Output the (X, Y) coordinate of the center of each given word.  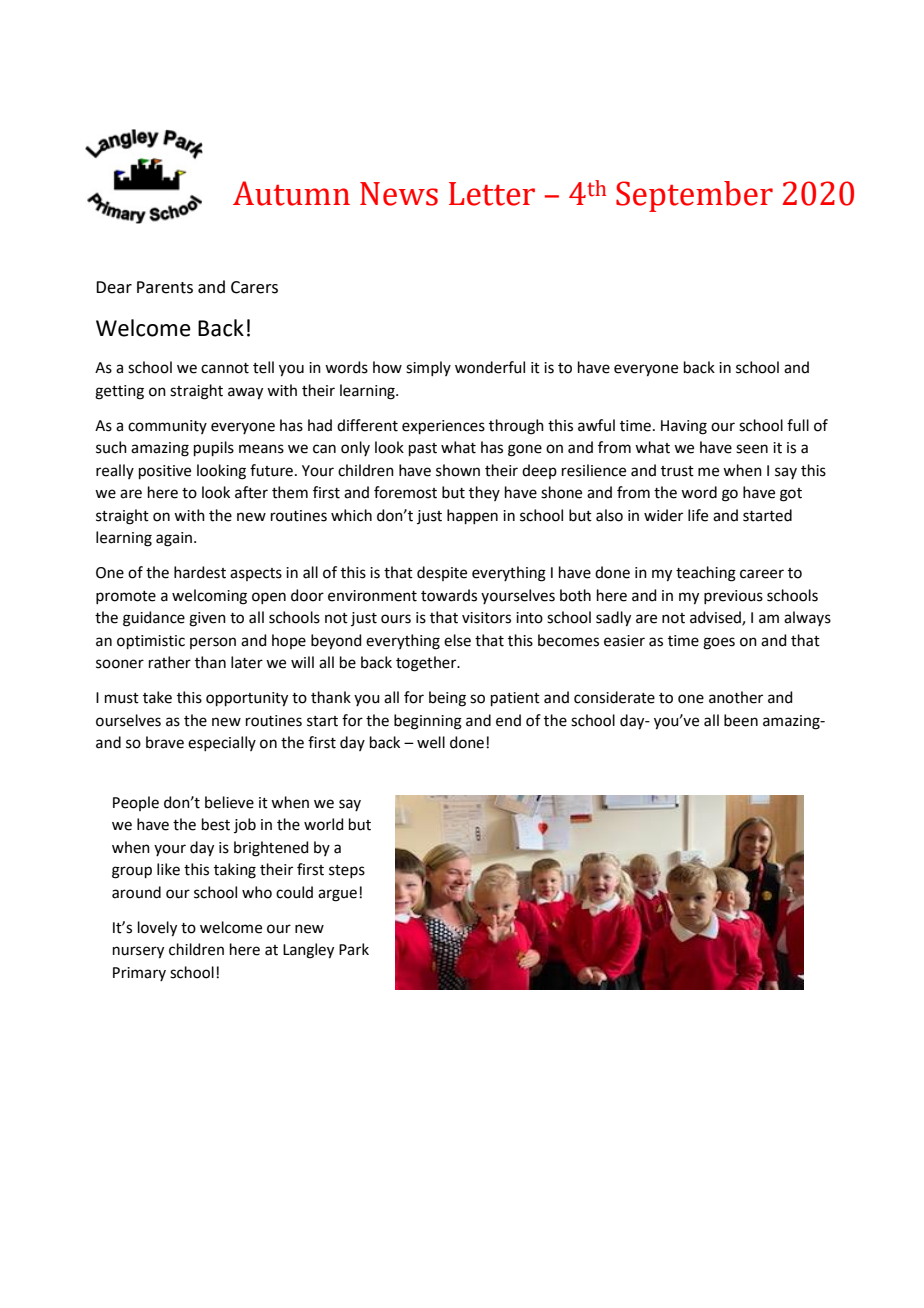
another (736, 697)
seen (752, 449)
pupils (214, 448)
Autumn (291, 193)
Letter (492, 194)
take (157, 697)
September (694, 196)
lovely (157, 929)
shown (458, 470)
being (447, 699)
